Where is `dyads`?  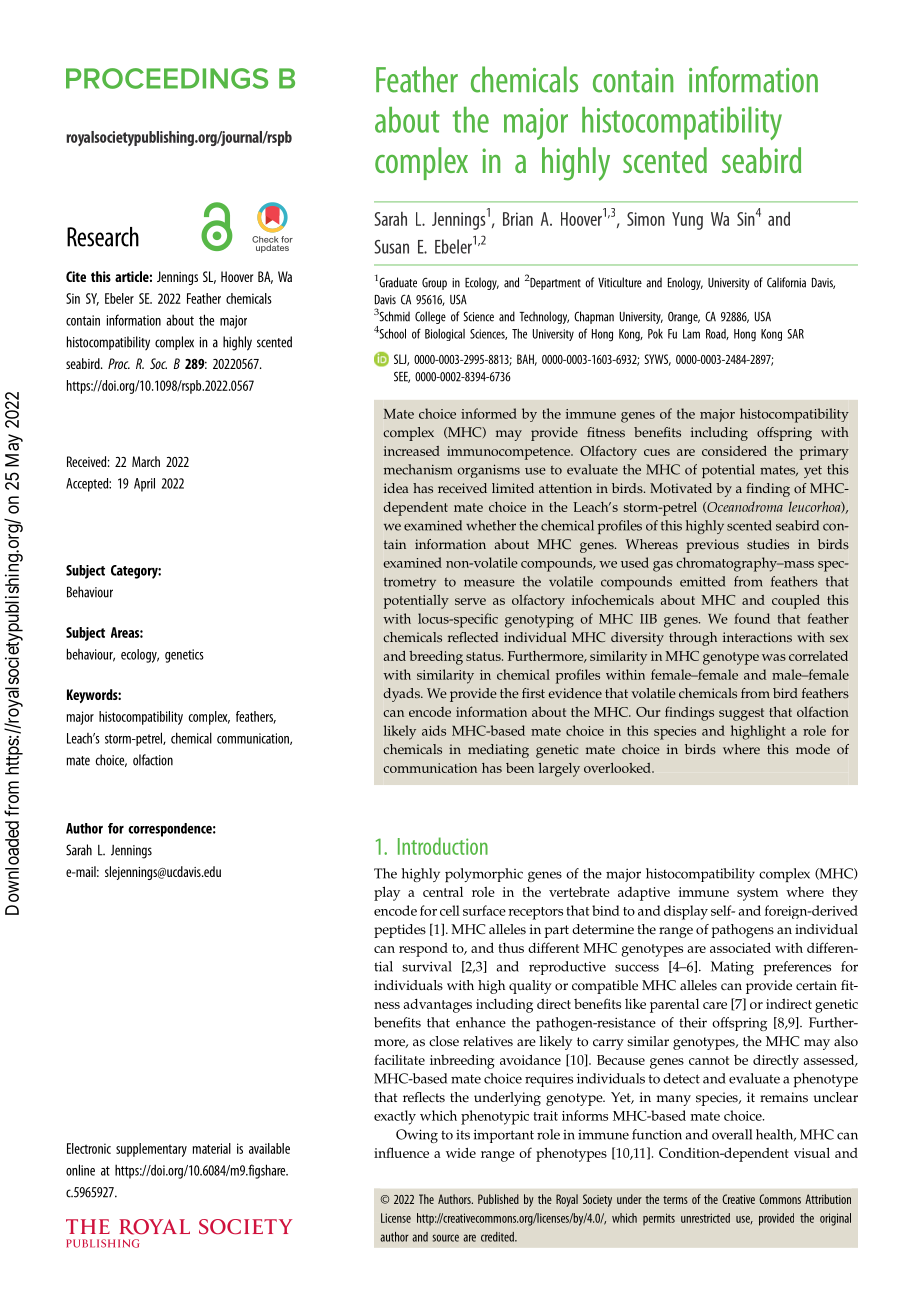 dyads is located at coordinates (403, 695).
